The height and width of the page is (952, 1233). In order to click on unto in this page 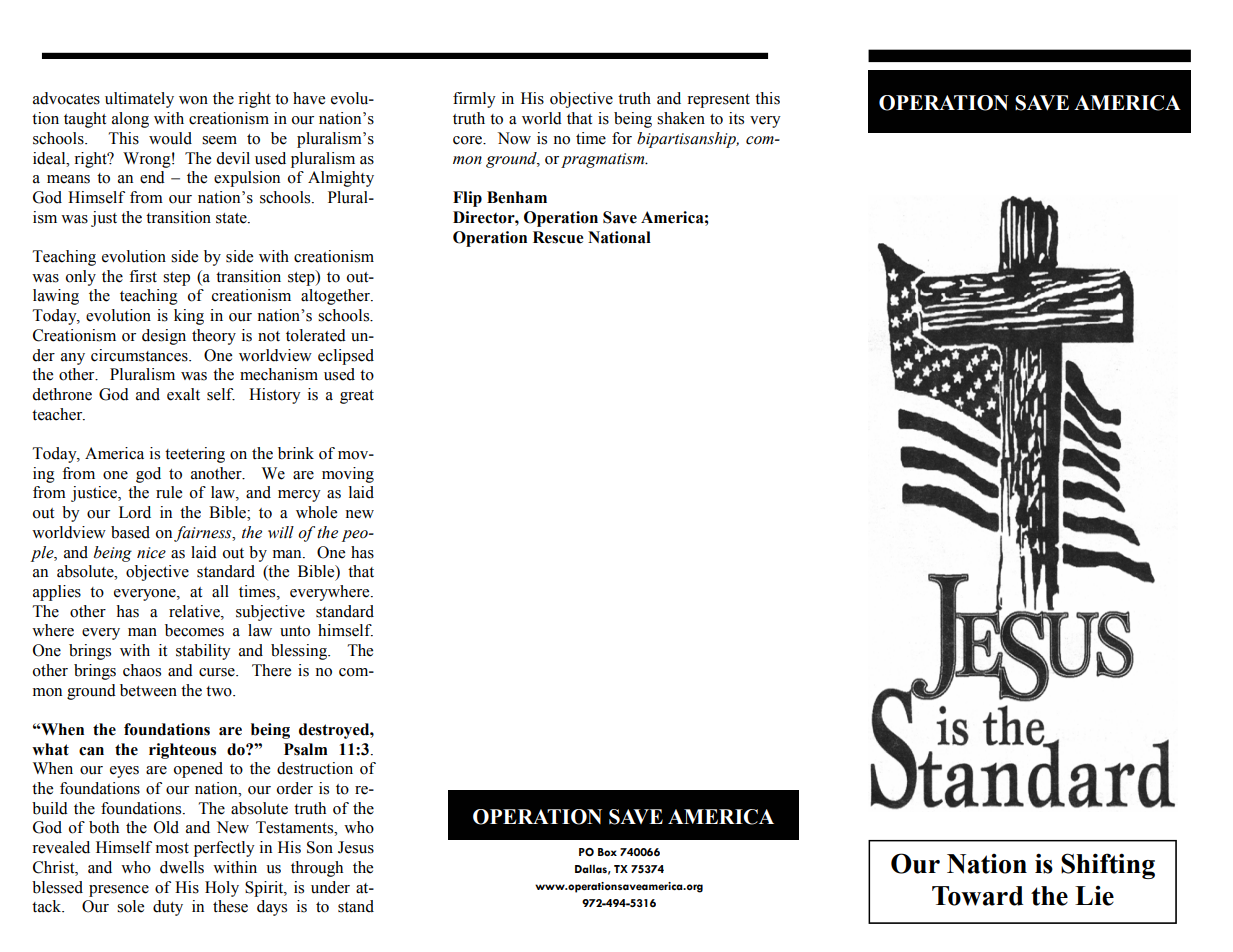, I will do `click(295, 631)`.
